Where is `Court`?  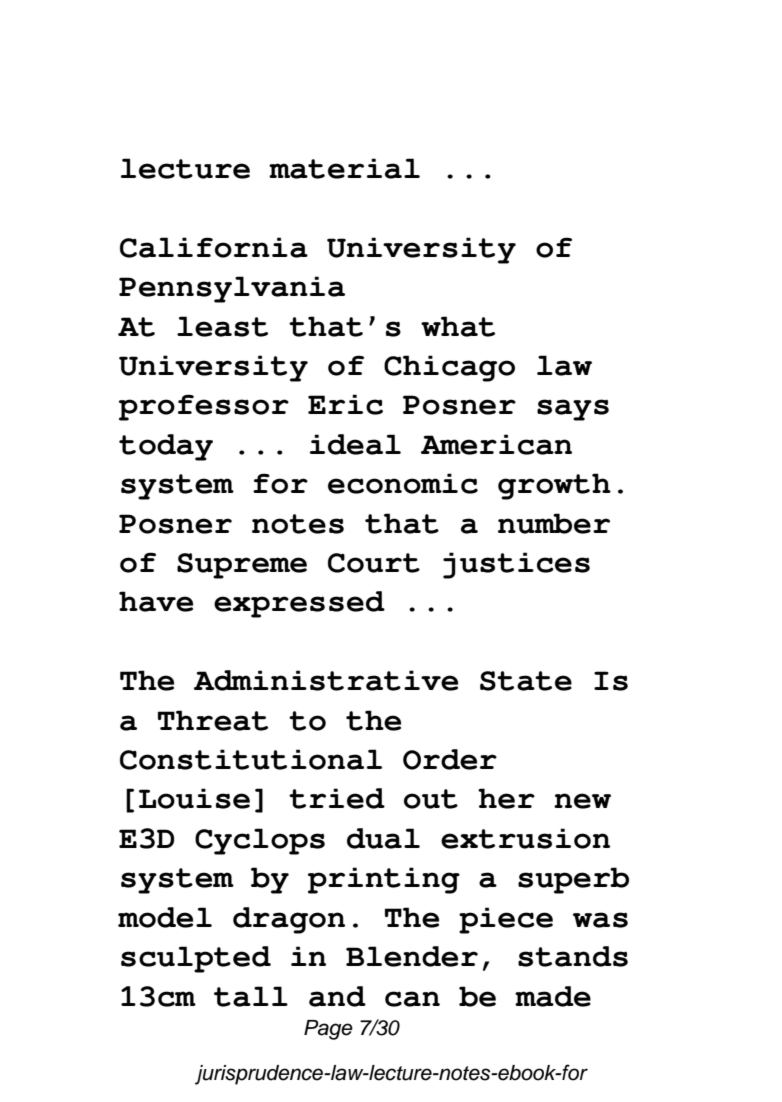 Court is located at coordinates (374, 563).
